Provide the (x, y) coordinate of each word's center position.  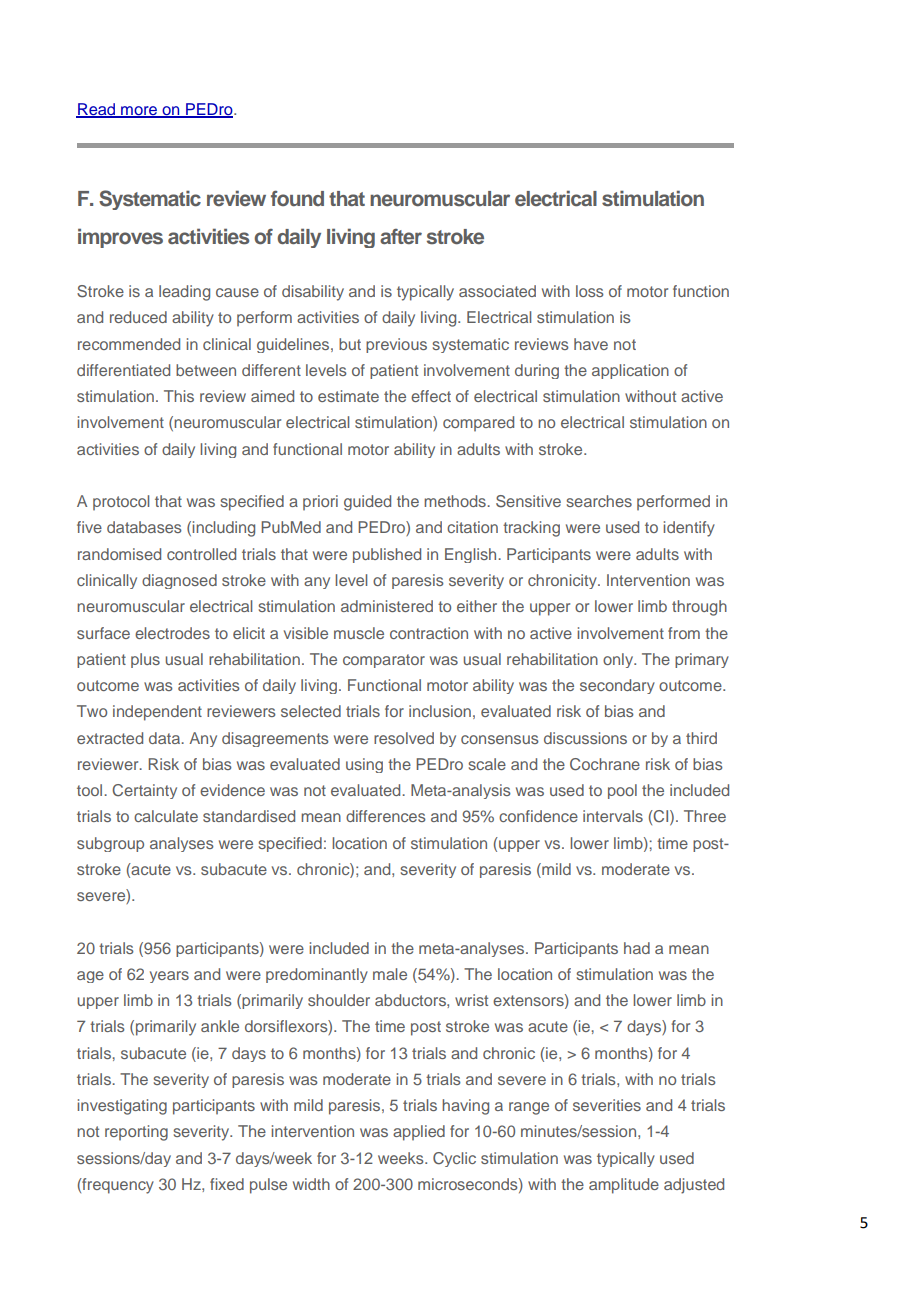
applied (419, 1133)
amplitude (624, 1186)
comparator (384, 661)
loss (590, 291)
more (139, 112)
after (401, 236)
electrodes (172, 633)
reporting (136, 1133)
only (619, 660)
